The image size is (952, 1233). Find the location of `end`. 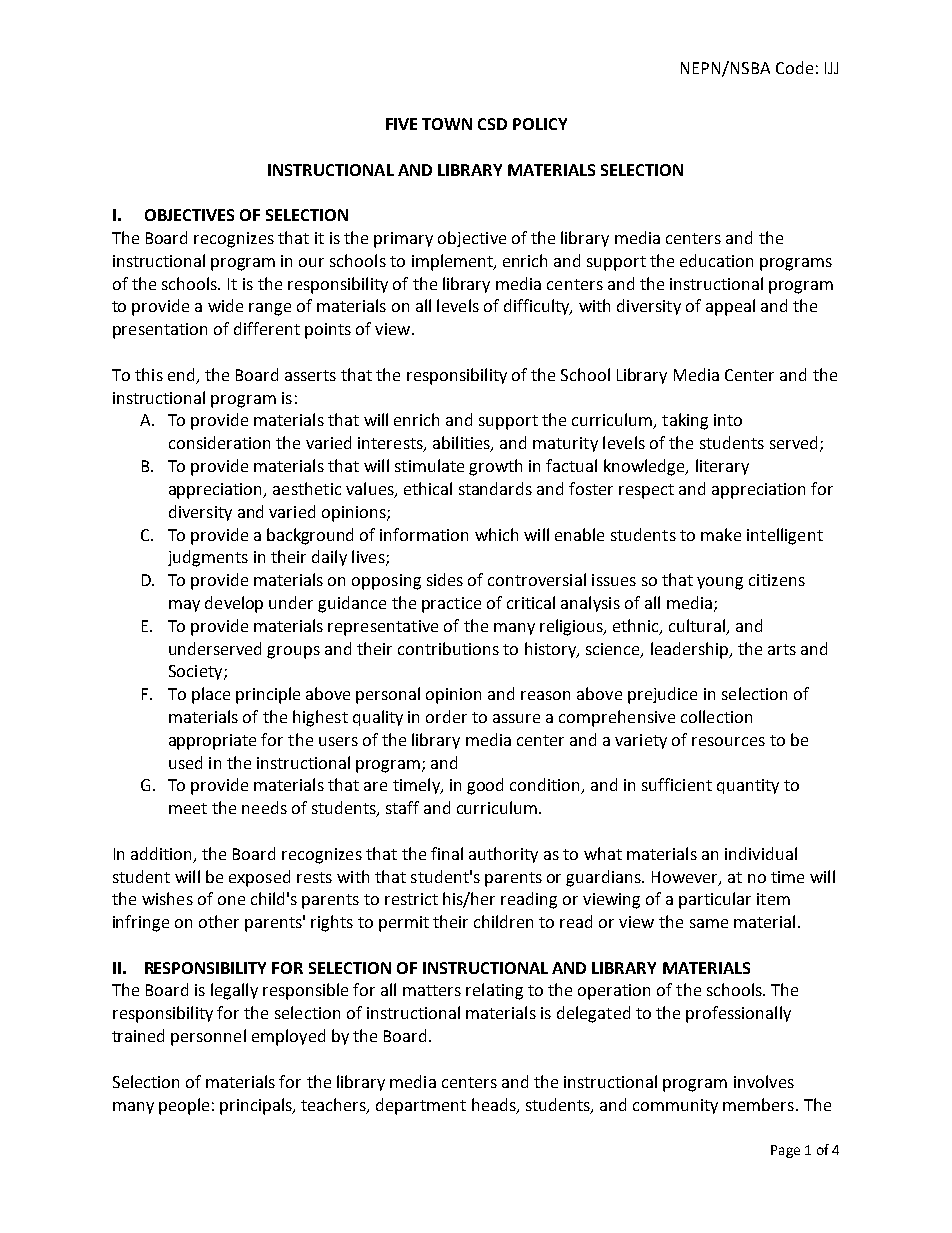

end is located at coordinates (181, 374).
